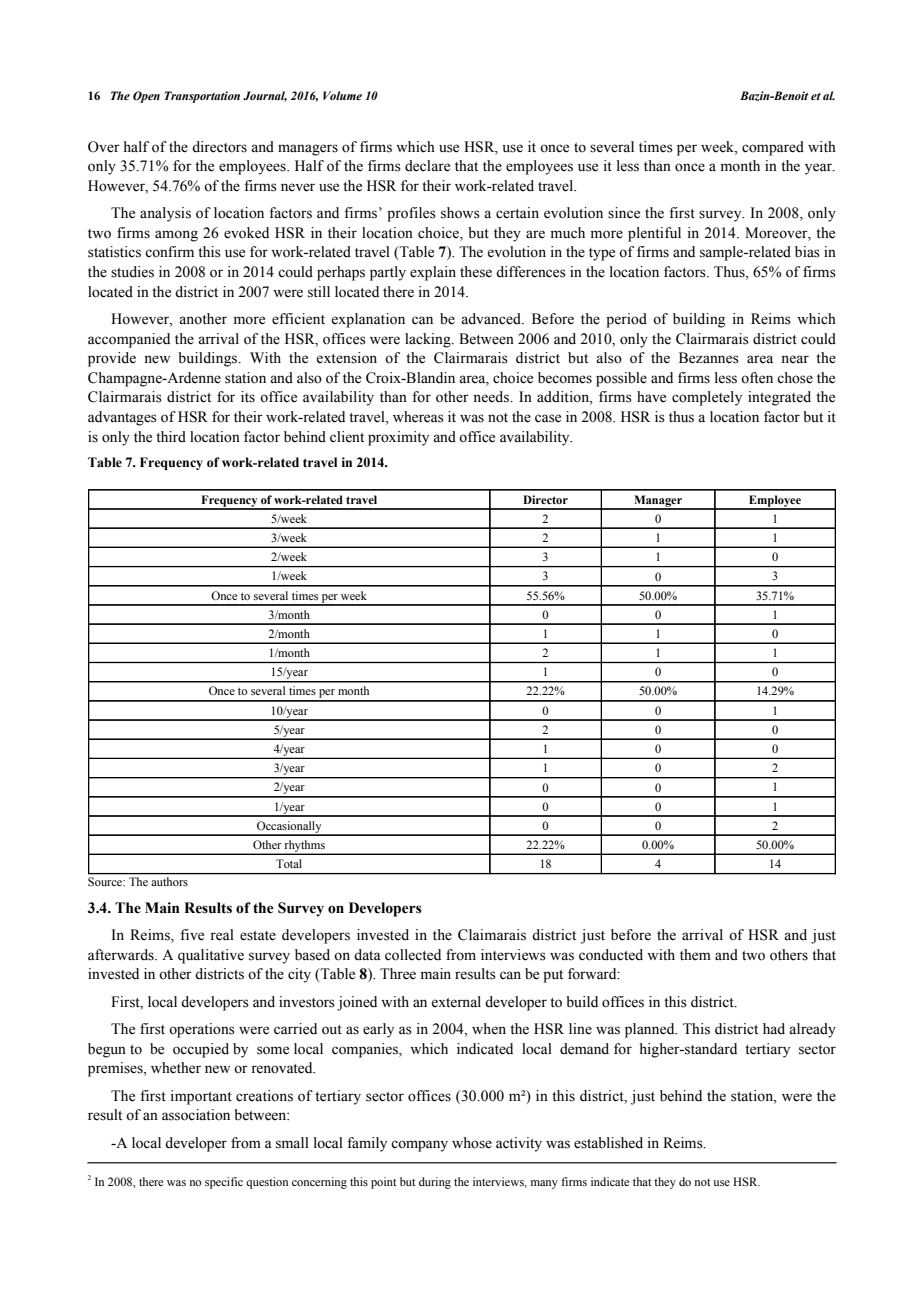  What do you see at coordinates (170, 881) in the document?
I see `authors` at bounding box center [170, 881].
